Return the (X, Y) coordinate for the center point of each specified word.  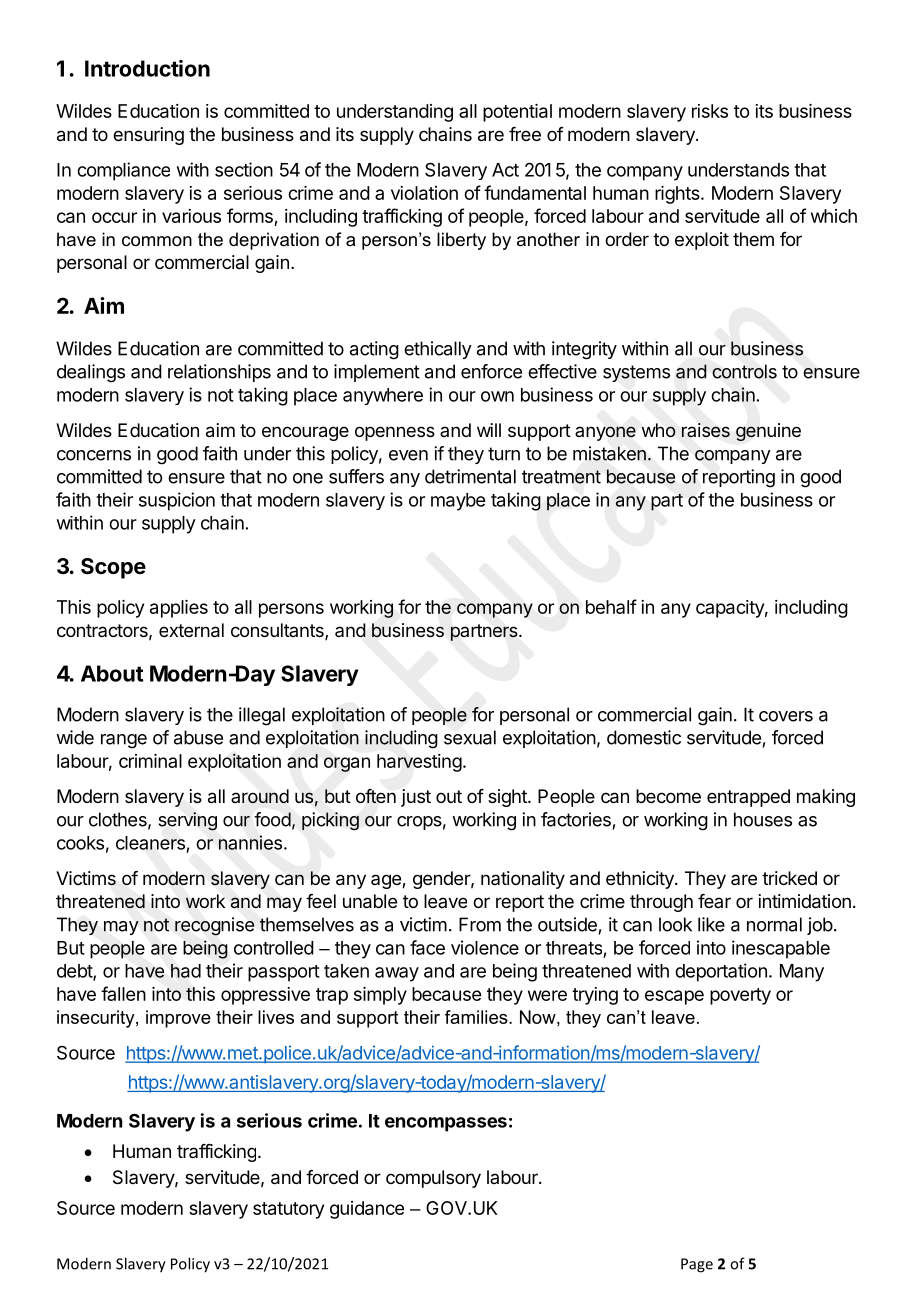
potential (517, 113)
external (191, 630)
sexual (470, 737)
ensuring (148, 136)
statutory (288, 1210)
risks (710, 111)
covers (786, 716)
